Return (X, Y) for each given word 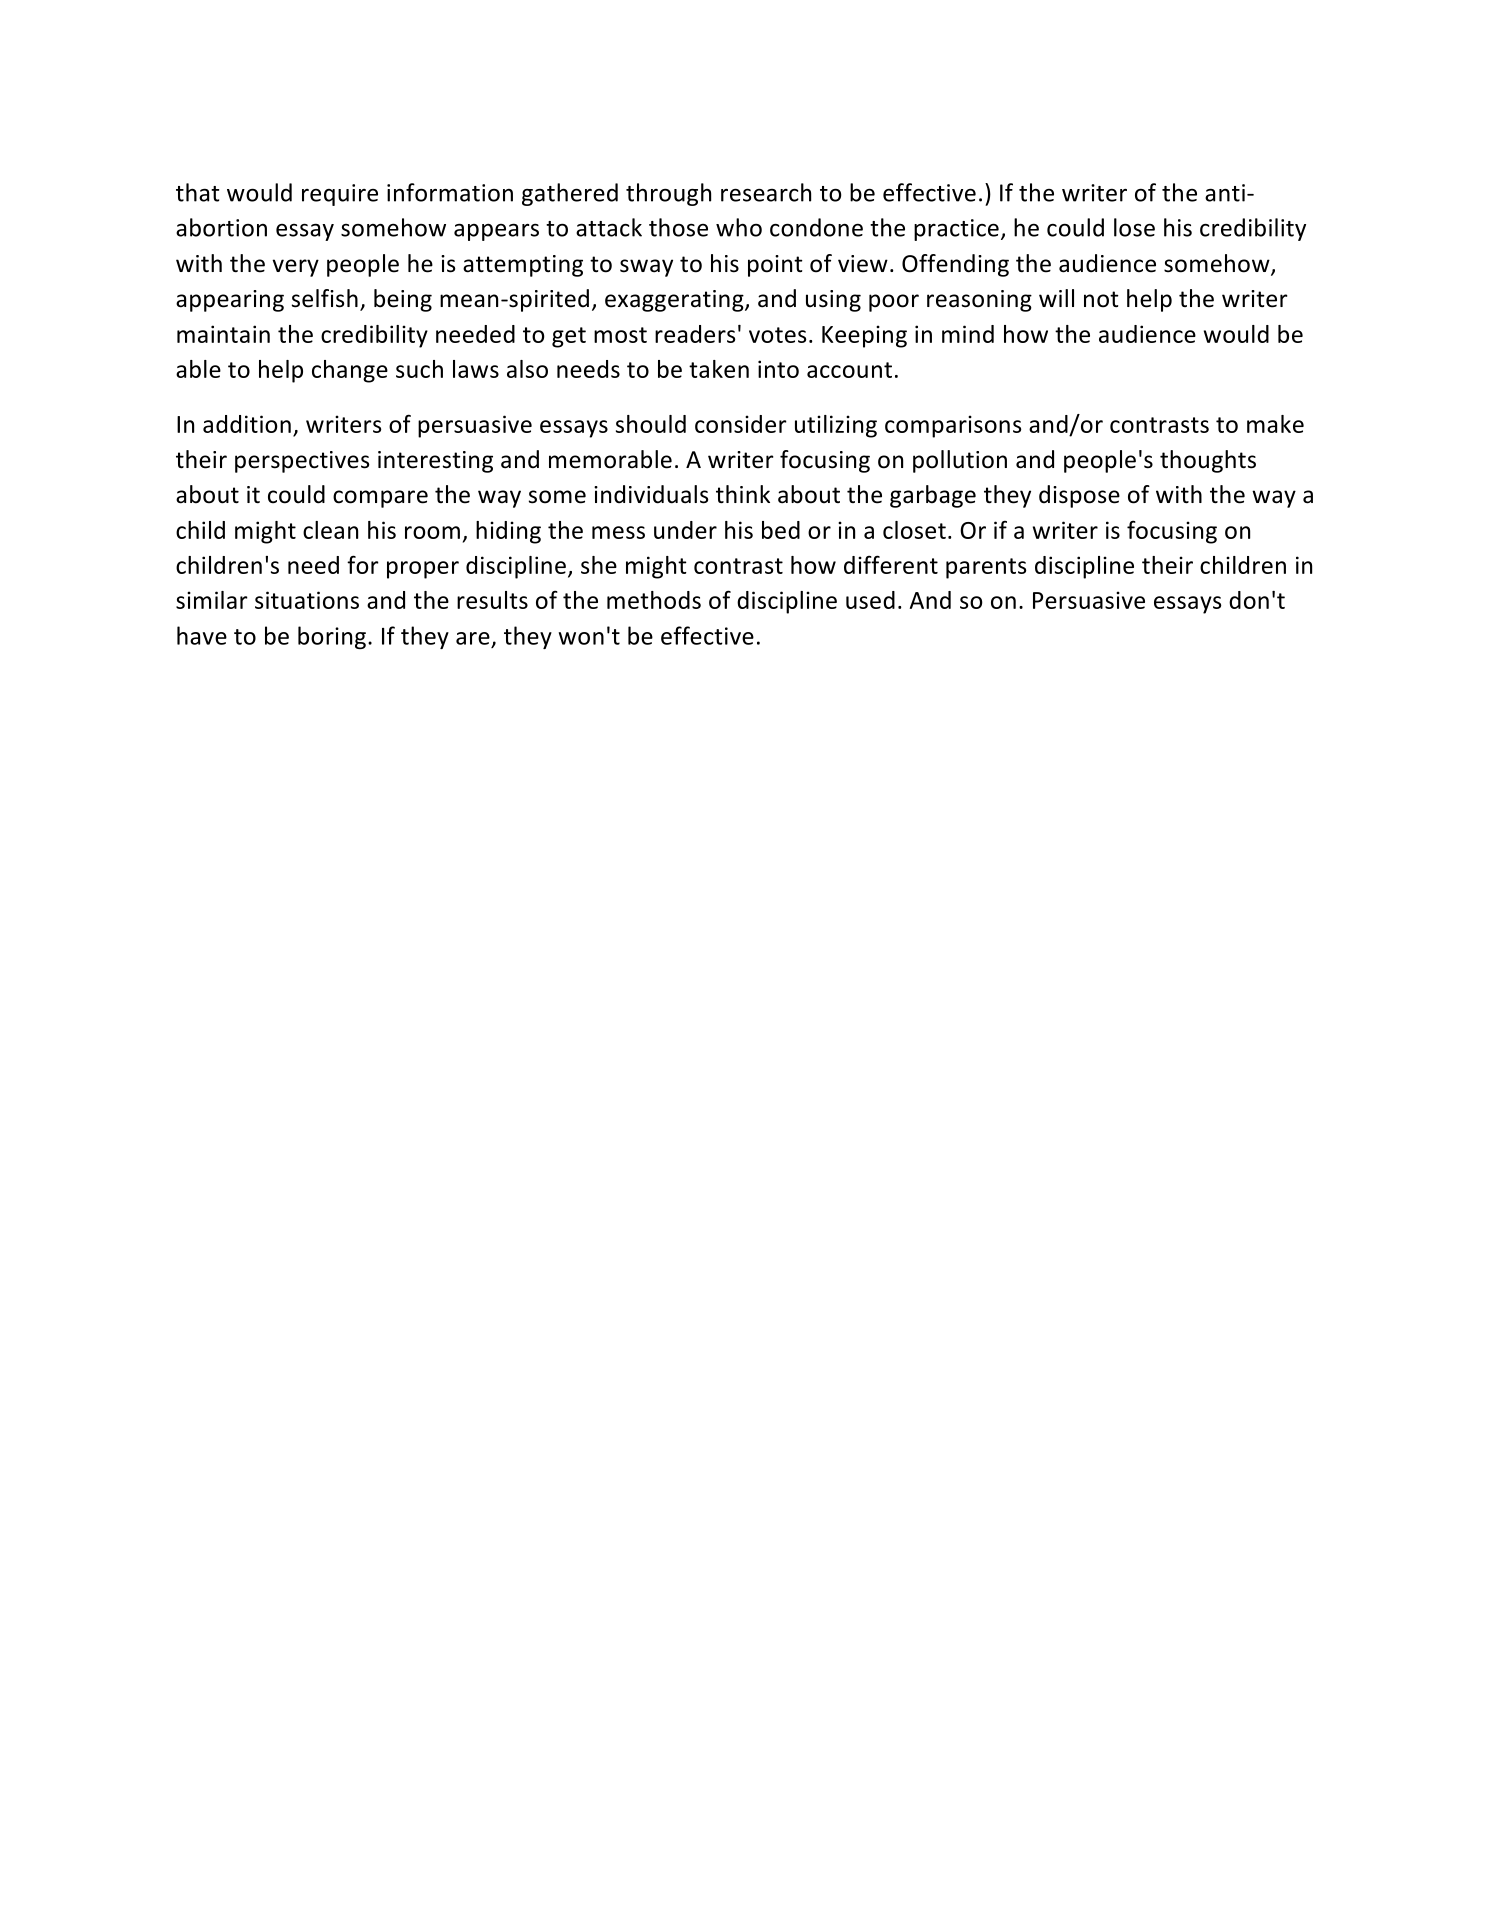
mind (968, 334)
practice (956, 230)
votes (777, 335)
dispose (1079, 496)
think (743, 494)
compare (380, 499)
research (766, 192)
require (340, 195)
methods (654, 600)
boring (332, 637)
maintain (223, 334)
